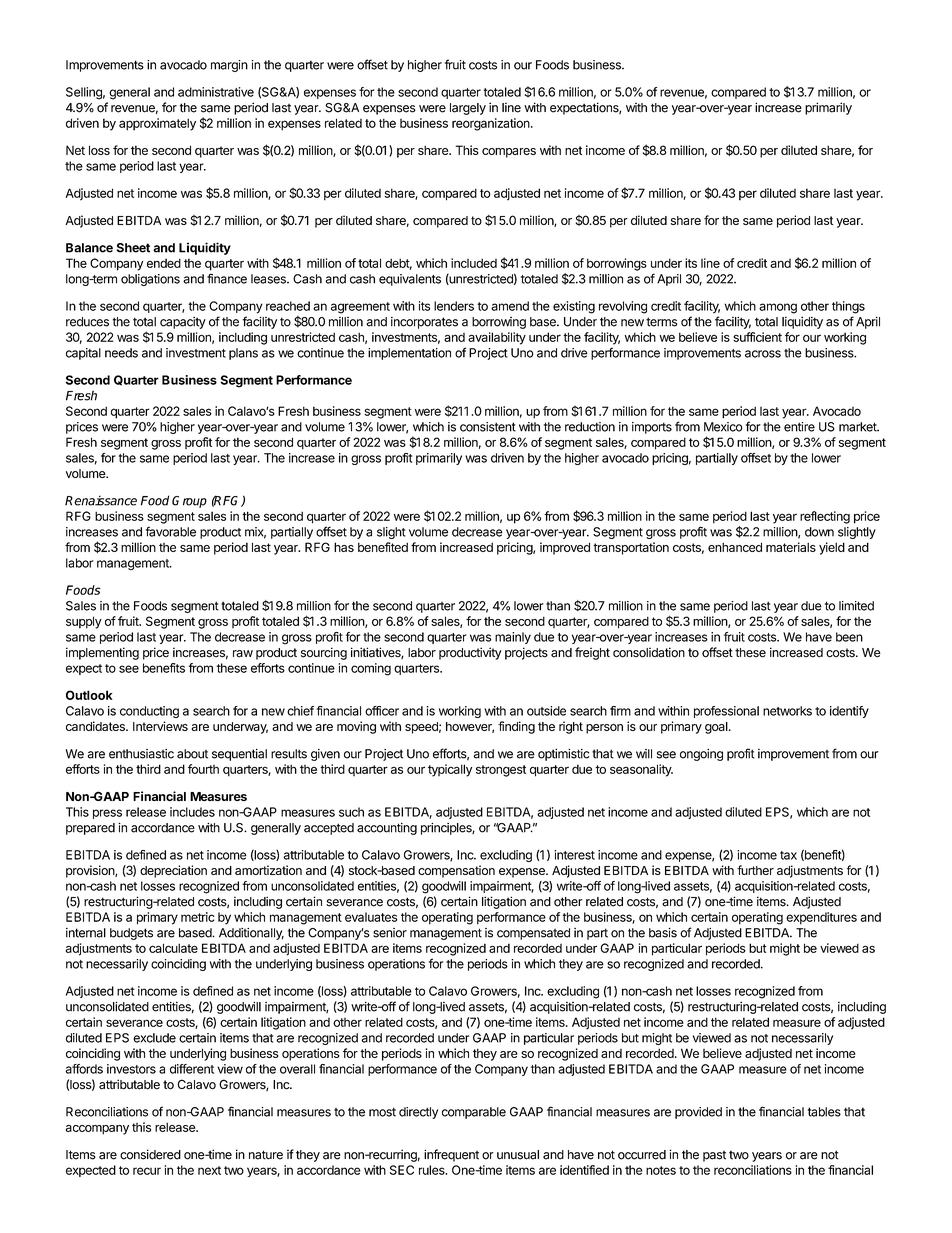 Image resolution: width=952 pixels, height=1233 pixels. I want to click on largely, so click(468, 109).
